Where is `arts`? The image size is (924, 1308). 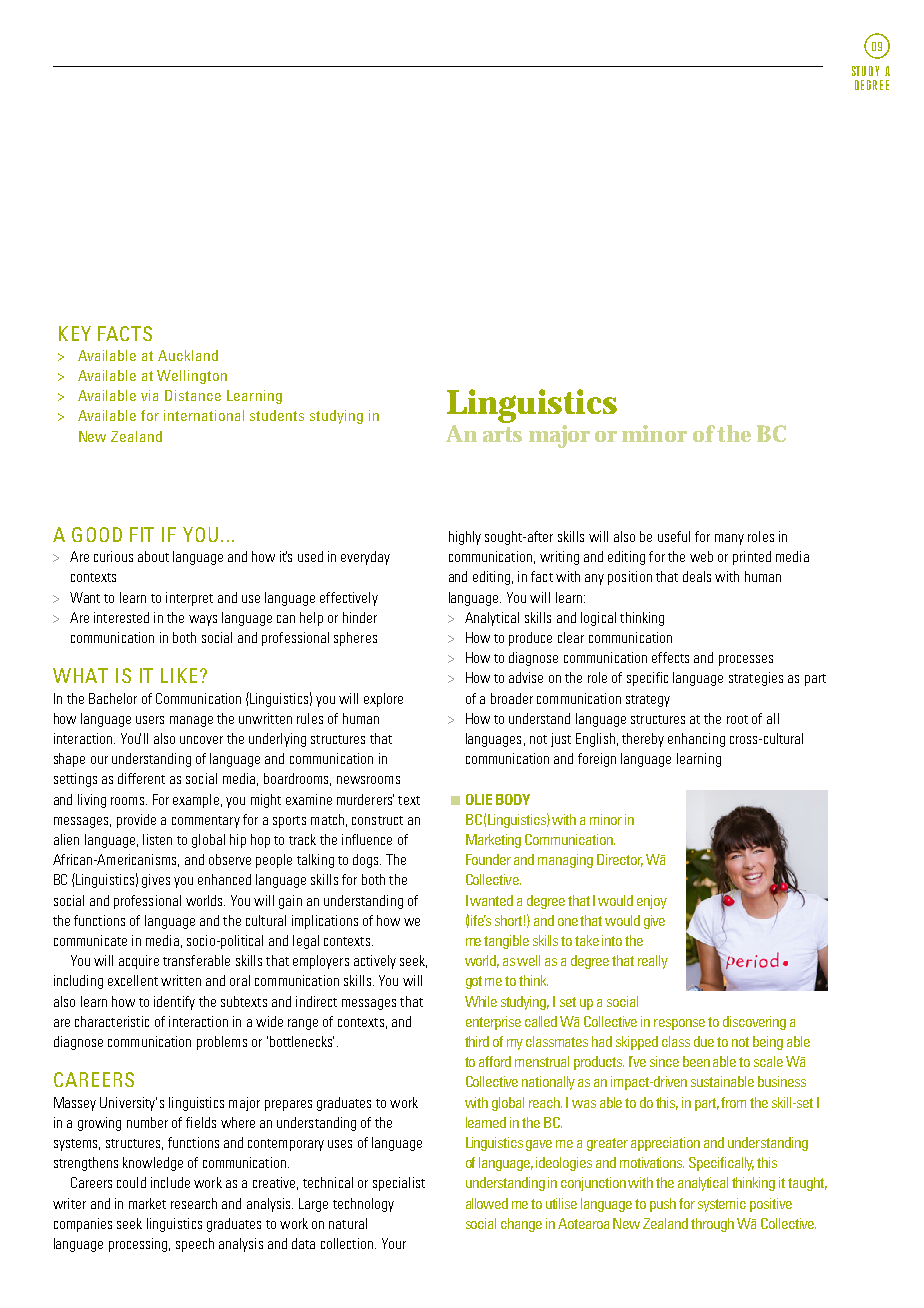
arts is located at coordinates (502, 434).
